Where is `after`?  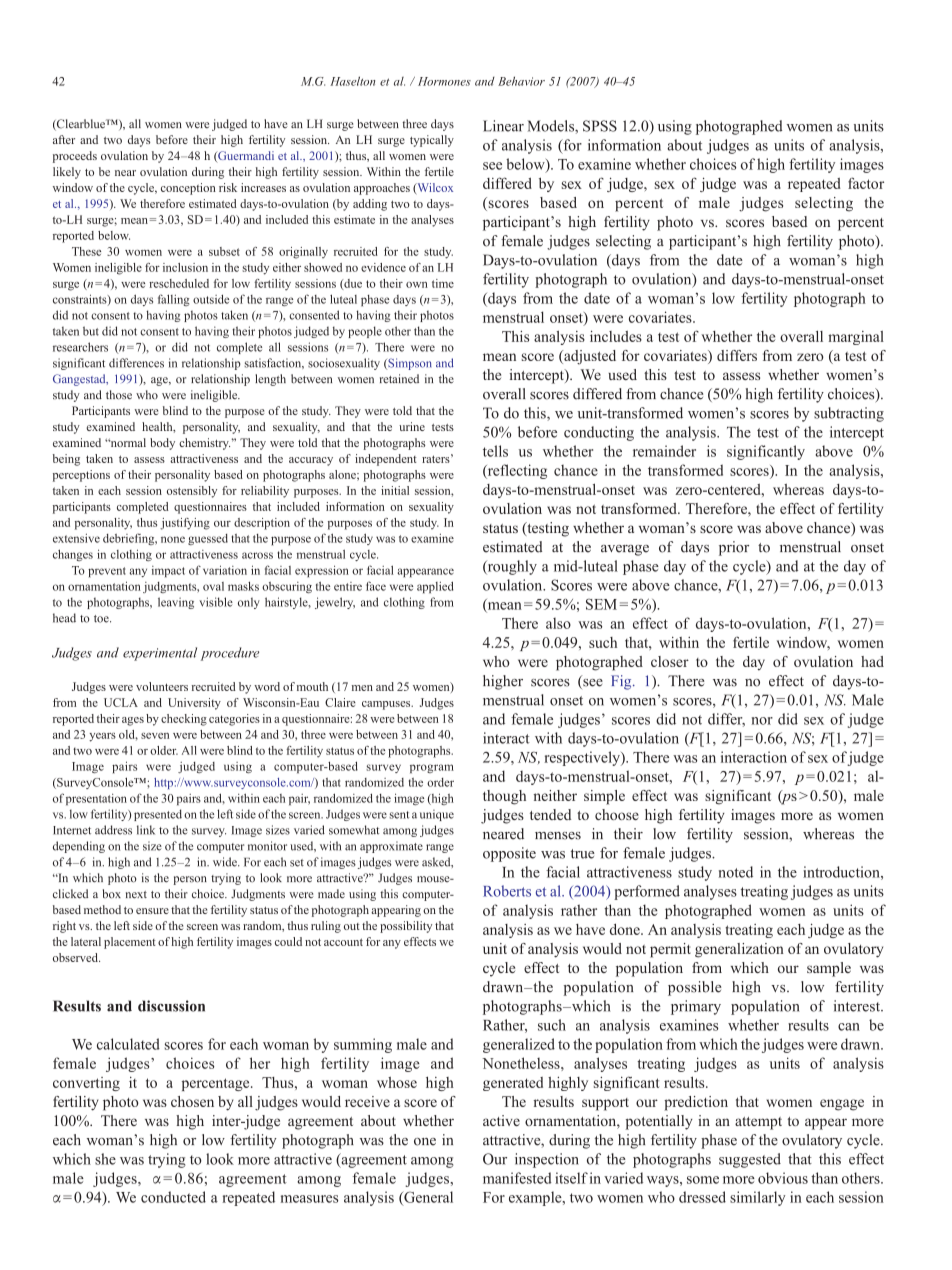
after is located at coordinates (64, 139).
